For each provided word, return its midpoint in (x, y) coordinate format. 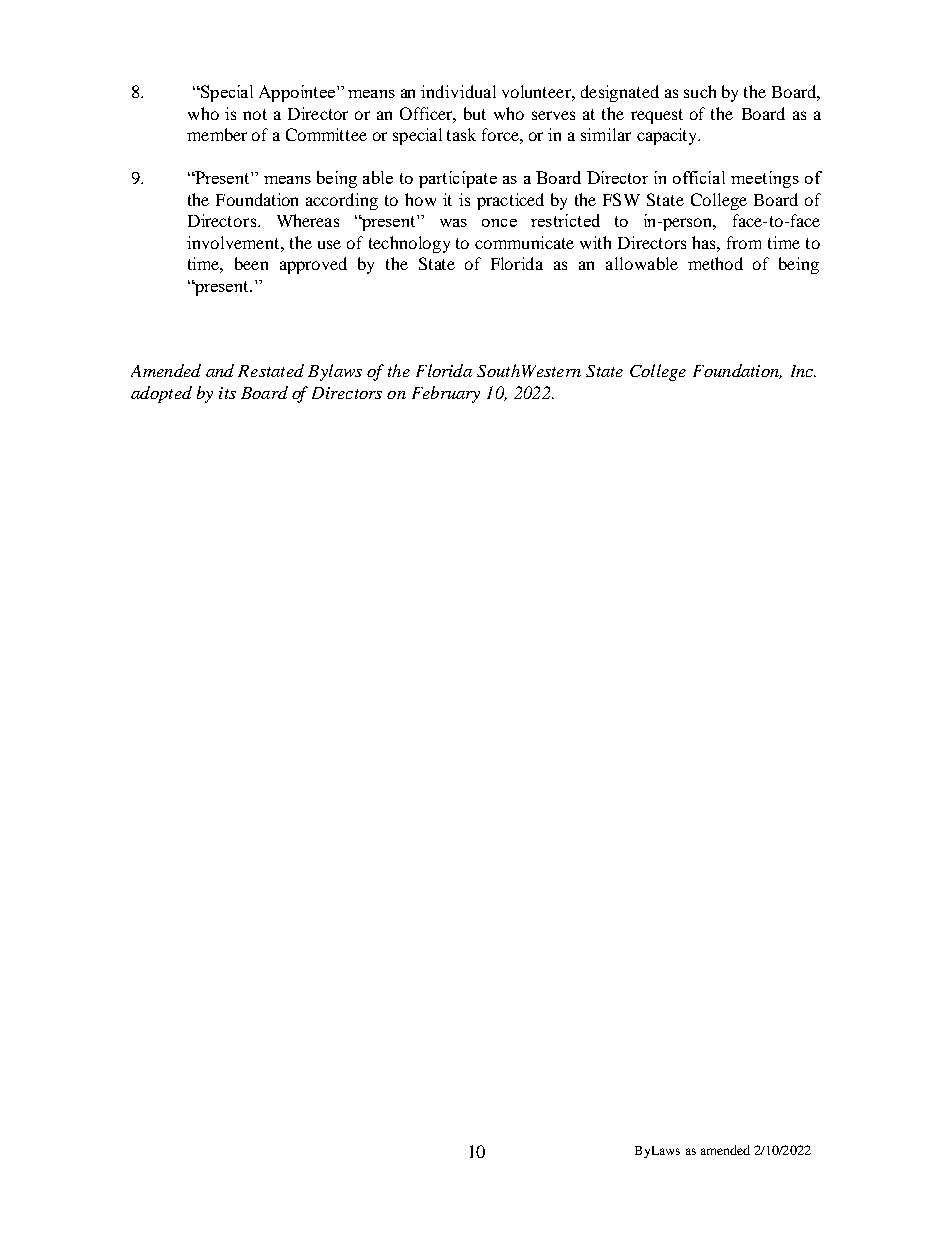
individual (458, 91)
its (227, 393)
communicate (524, 242)
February (446, 394)
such (700, 91)
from (744, 242)
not (255, 114)
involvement (234, 242)
